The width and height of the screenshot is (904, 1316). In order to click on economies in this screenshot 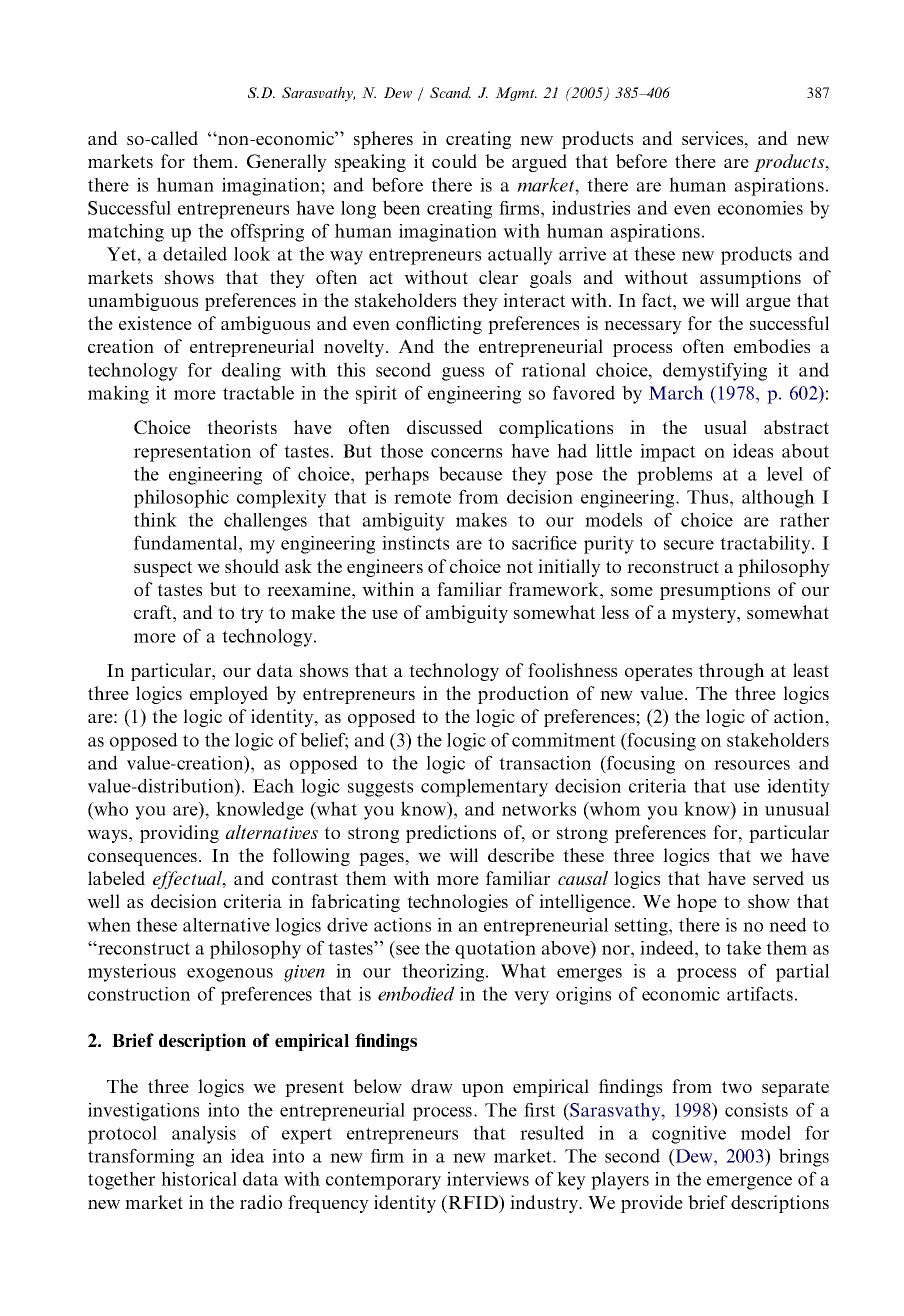, I will do `click(760, 208)`.
